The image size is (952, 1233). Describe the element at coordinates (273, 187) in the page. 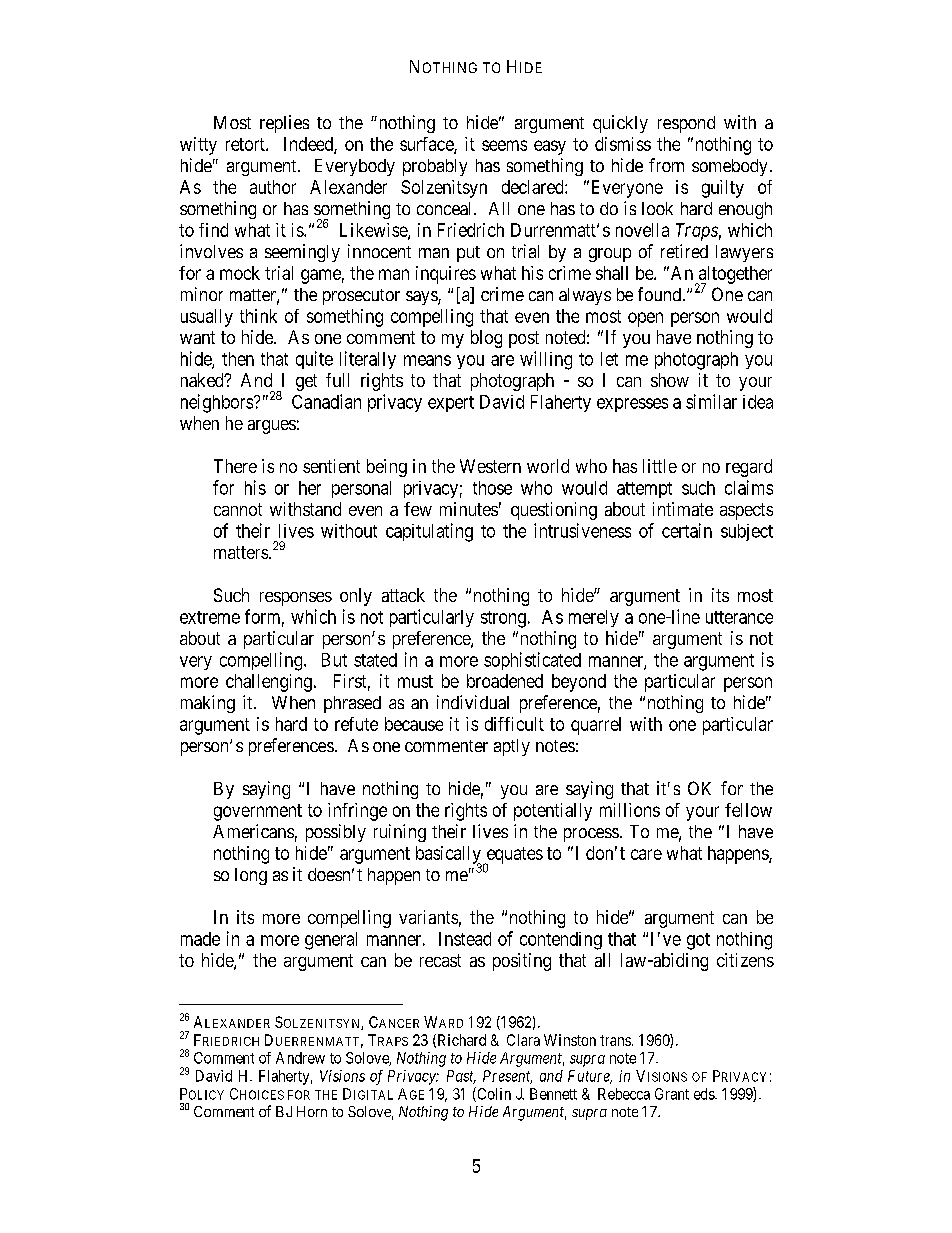

I see `author` at that location.
